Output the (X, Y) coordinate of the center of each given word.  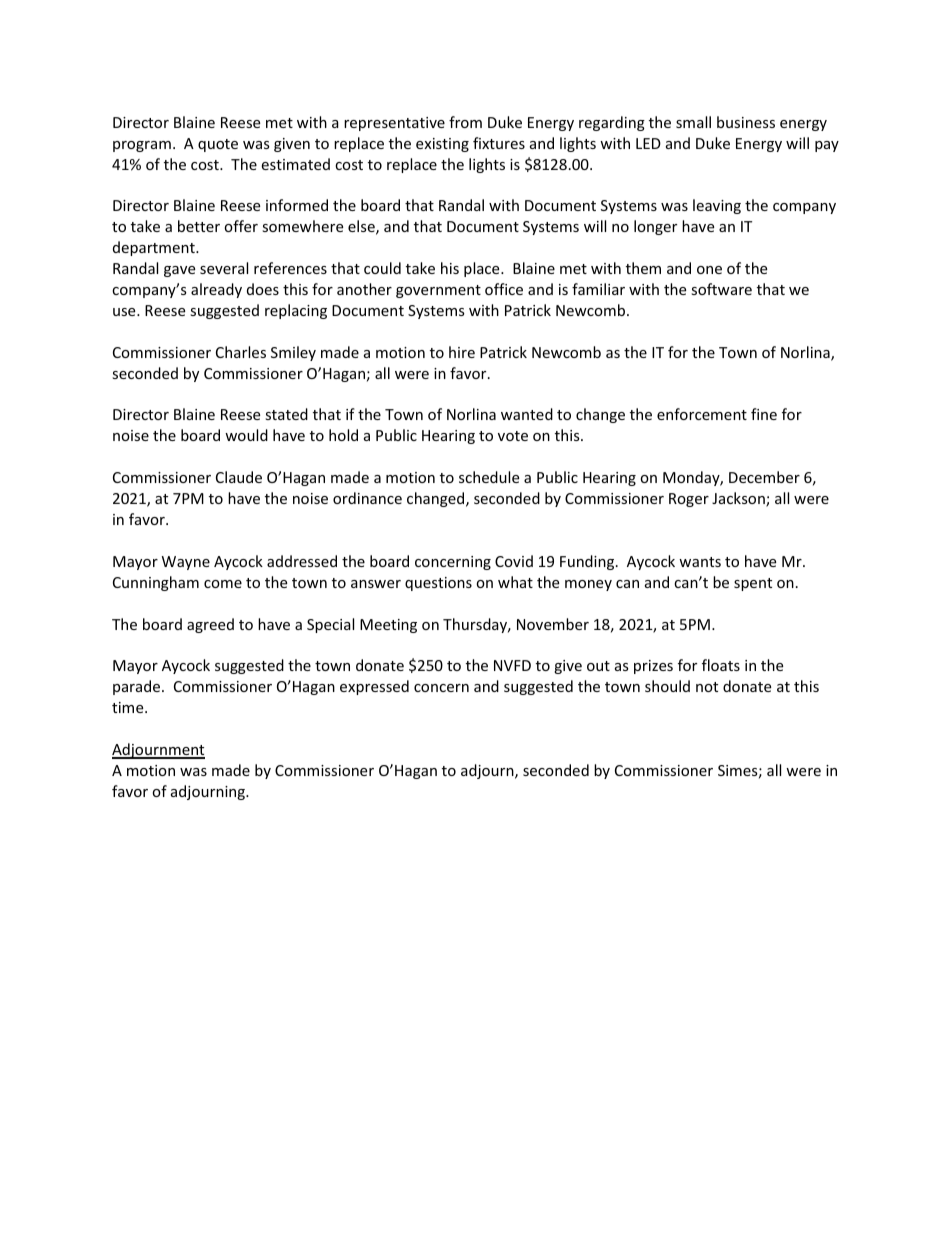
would (246, 435)
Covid (514, 561)
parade (138, 687)
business (746, 122)
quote (218, 145)
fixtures (499, 143)
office (504, 289)
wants (700, 562)
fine (764, 414)
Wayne (186, 563)
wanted (527, 414)
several (224, 268)
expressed (374, 687)
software (721, 289)
